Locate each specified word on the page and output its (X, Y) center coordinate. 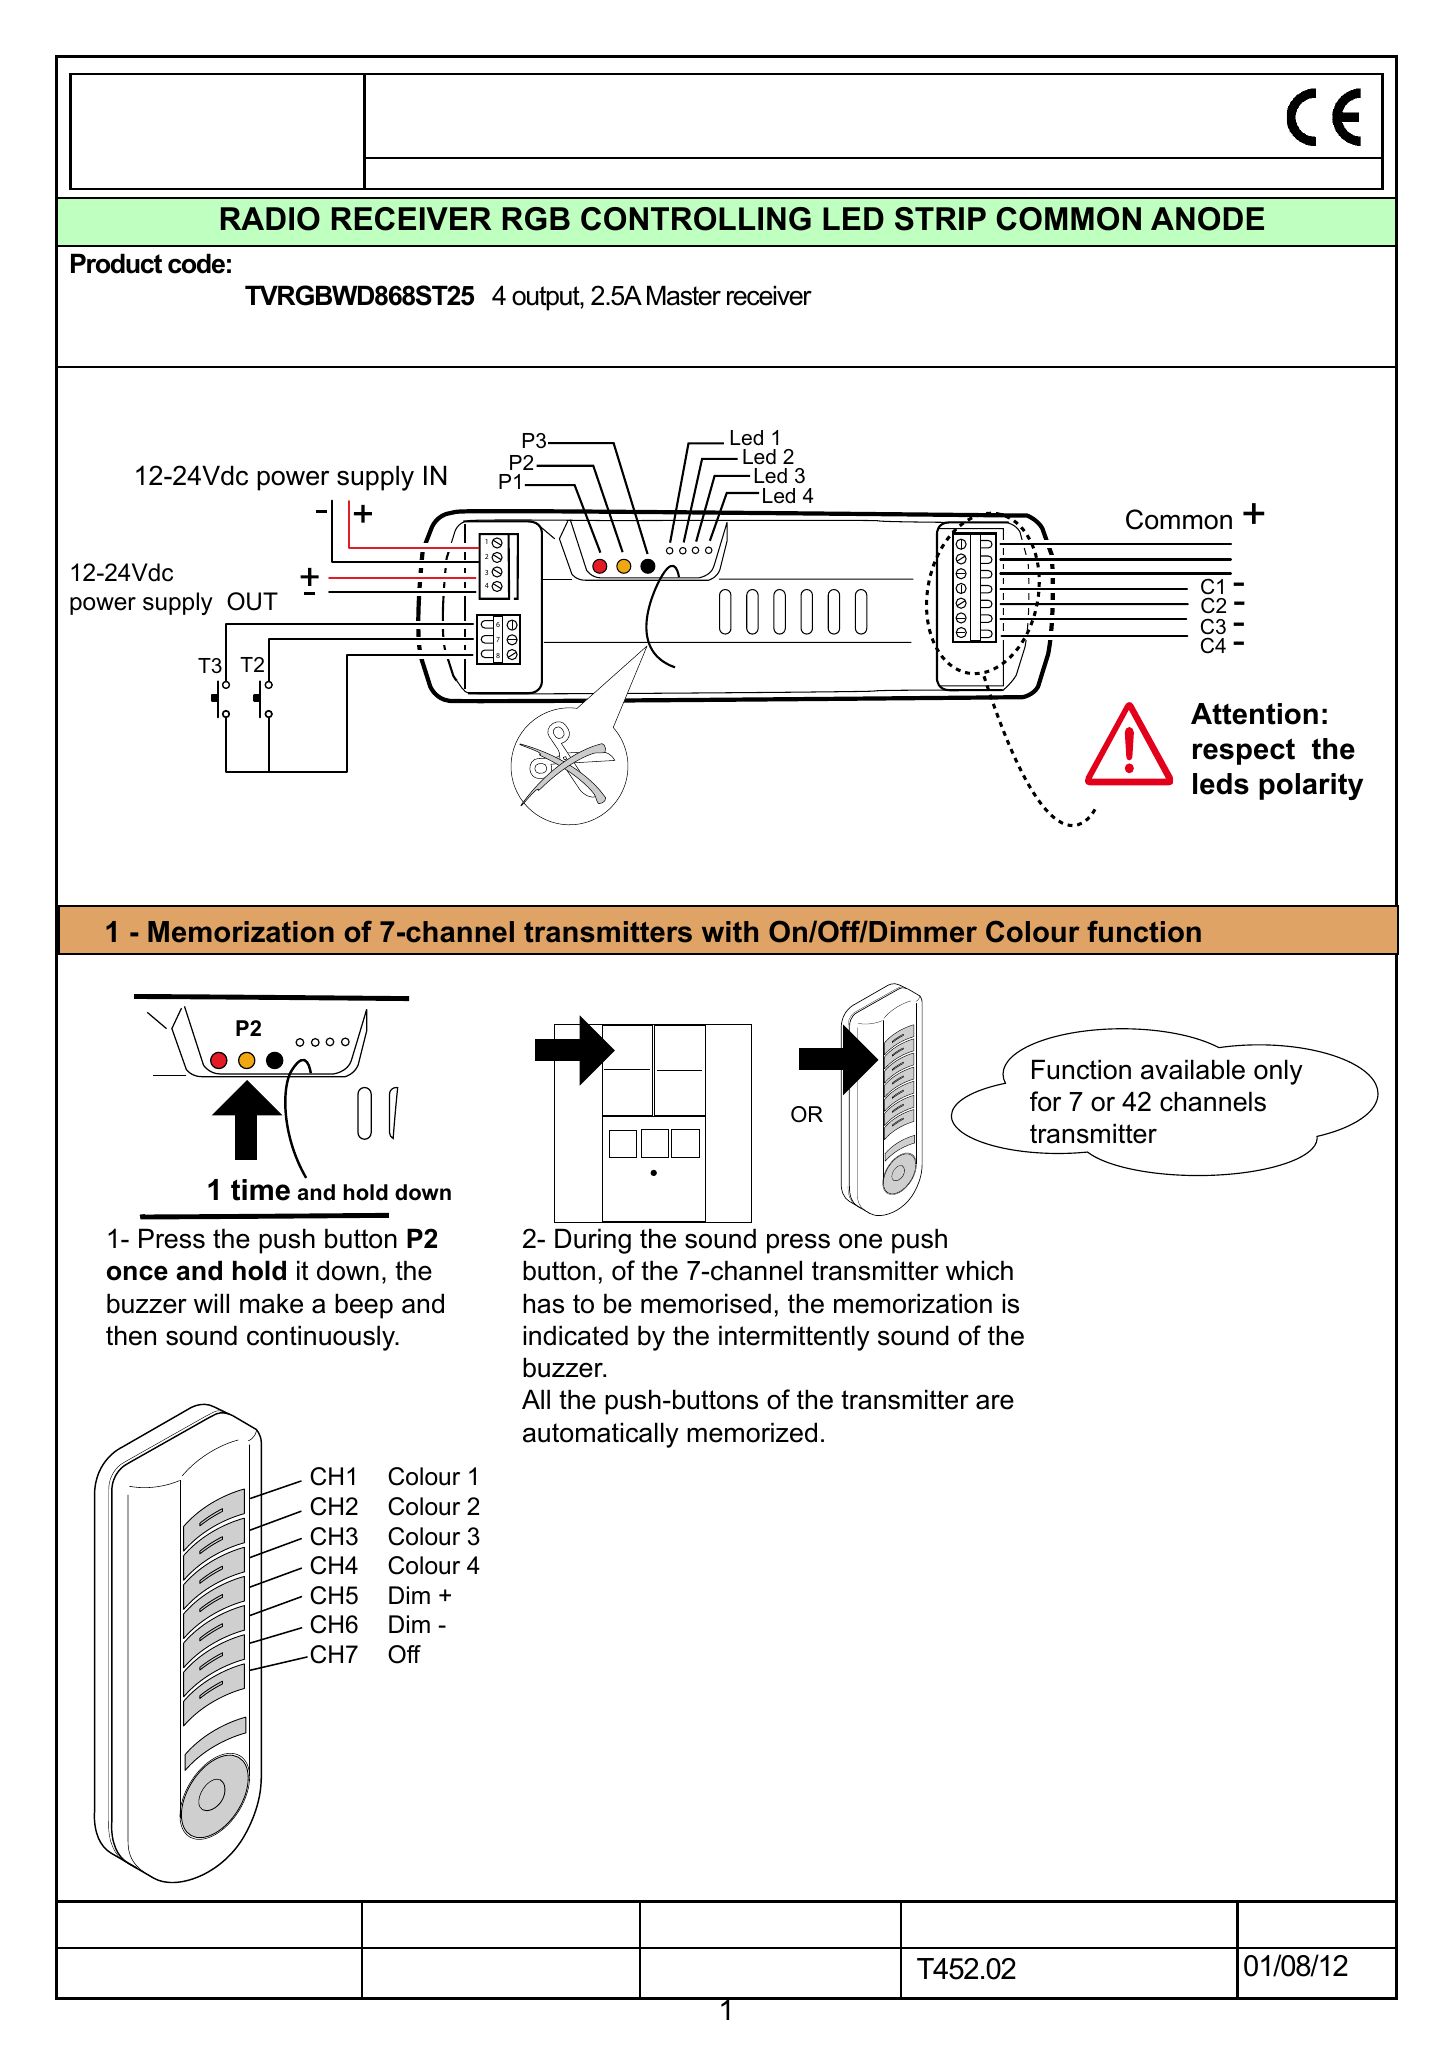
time (260, 1190)
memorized (752, 1432)
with (730, 932)
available (1193, 1069)
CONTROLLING (696, 219)
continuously (322, 1338)
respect (1244, 751)
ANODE (1207, 219)
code (196, 263)
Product (116, 263)
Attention (1254, 714)
